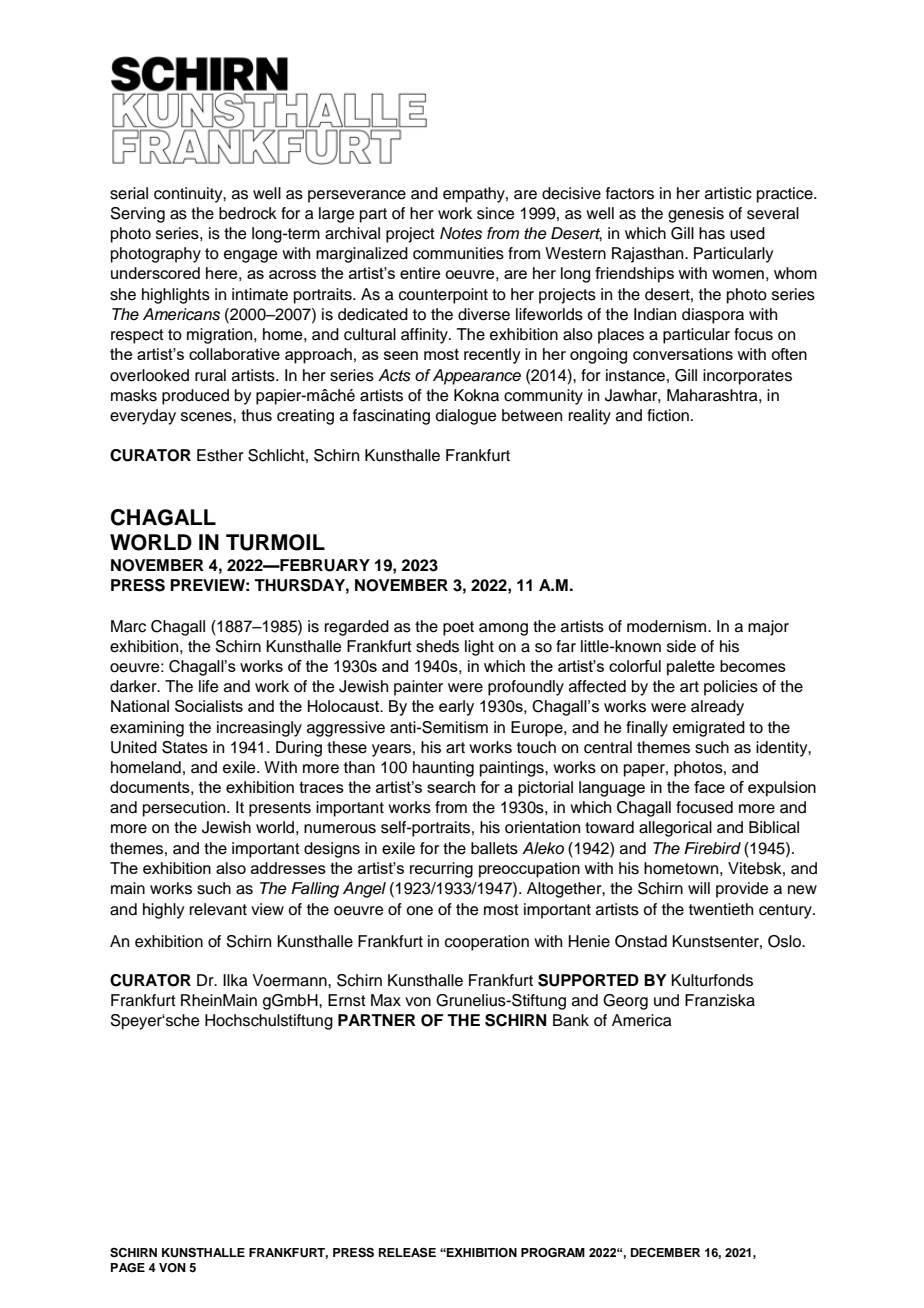 This screenshot has height=1308, width=924. What do you see at coordinates (248, 213) in the screenshot?
I see `bedrock` at bounding box center [248, 213].
